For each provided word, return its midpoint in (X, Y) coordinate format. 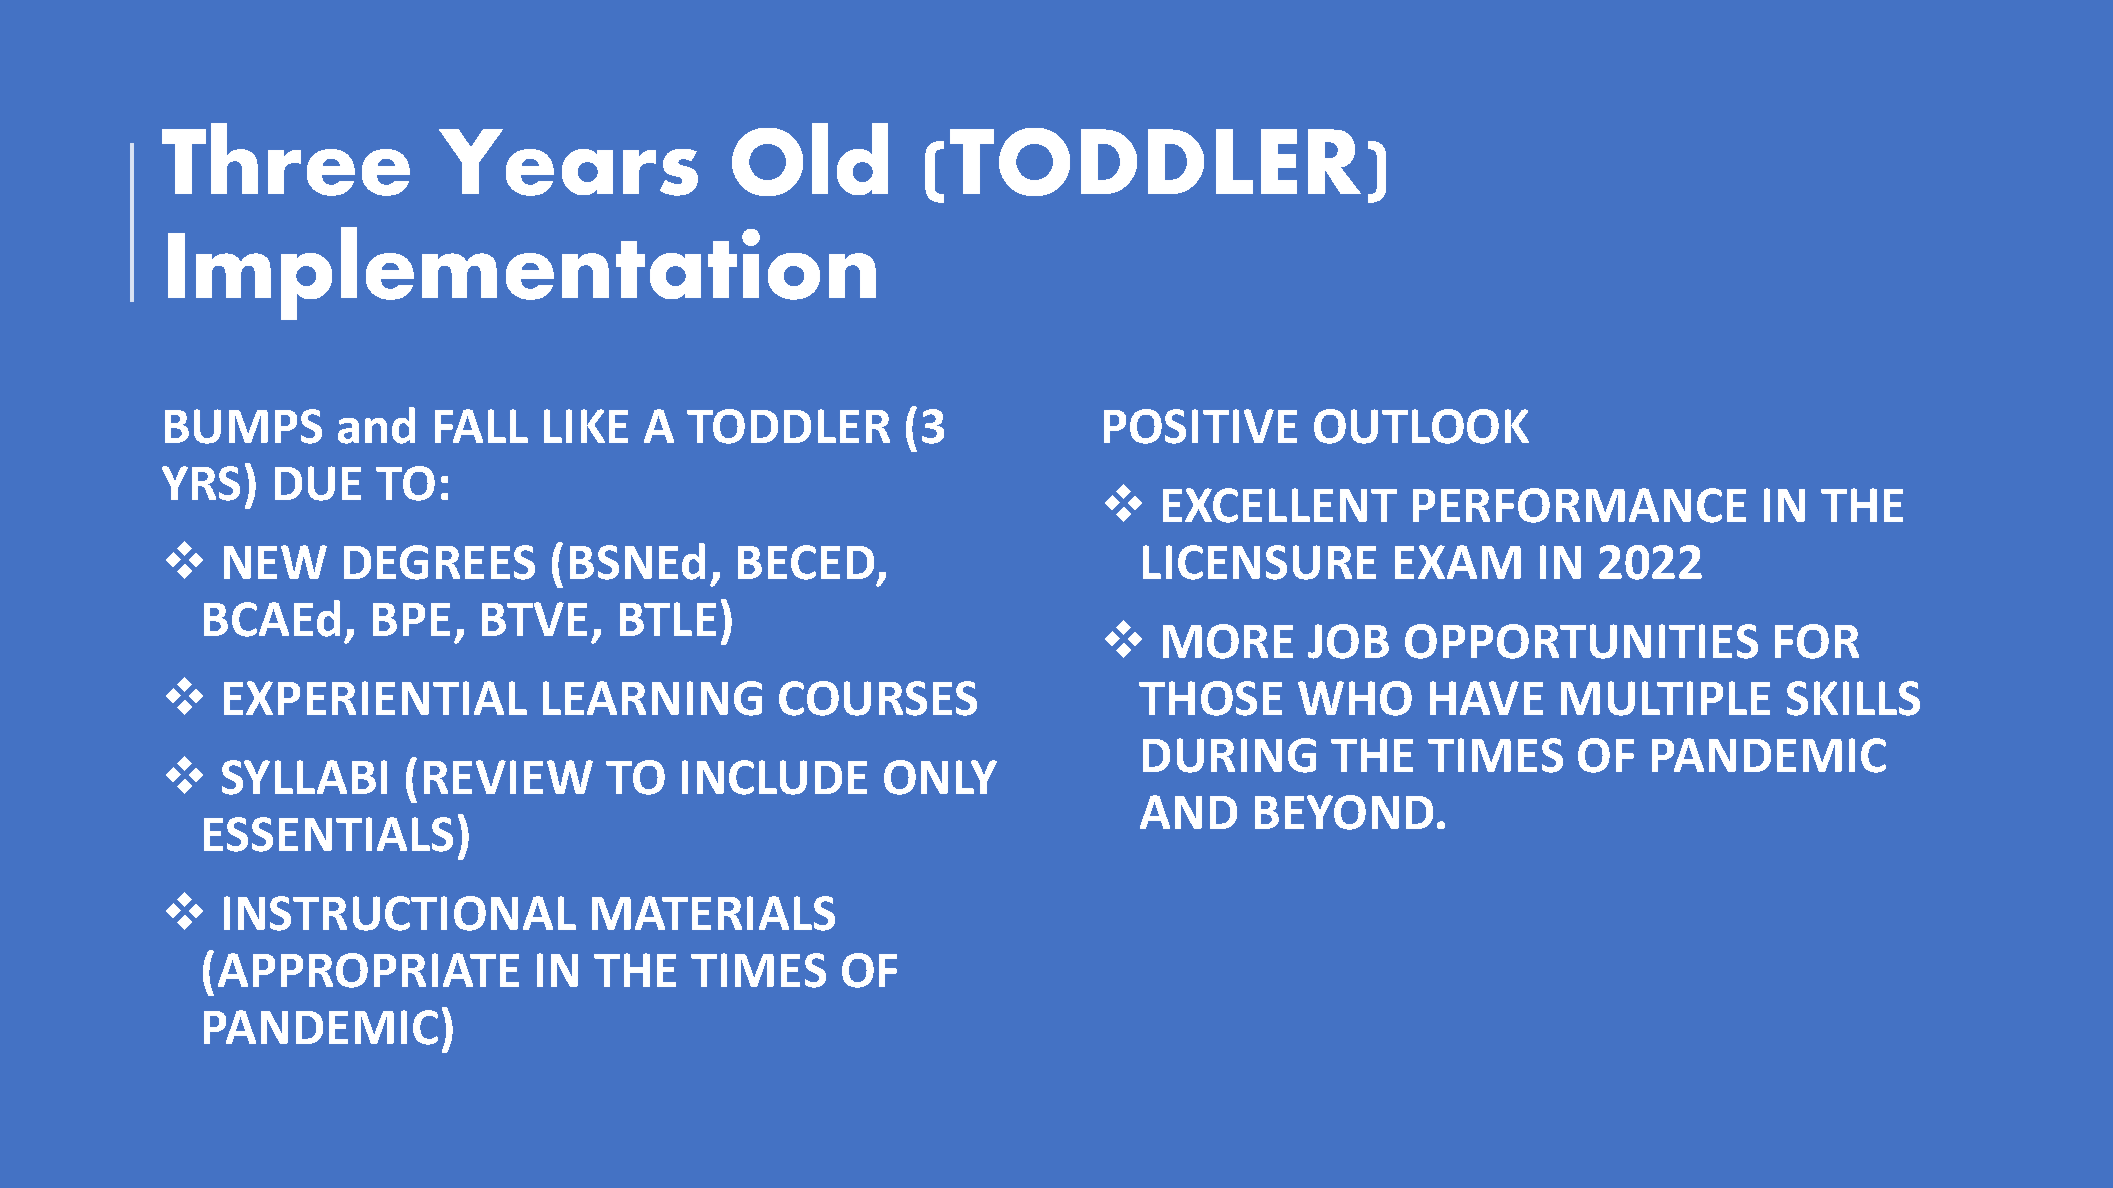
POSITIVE (1200, 426)
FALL (481, 426)
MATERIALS (713, 913)
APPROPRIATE (368, 970)
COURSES (878, 698)
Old (810, 159)
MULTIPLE (1665, 698)
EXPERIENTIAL (375, 698)
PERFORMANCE (1579, 505)
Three (286, 159)
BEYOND (1344, 812)
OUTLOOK (1421, 426)
